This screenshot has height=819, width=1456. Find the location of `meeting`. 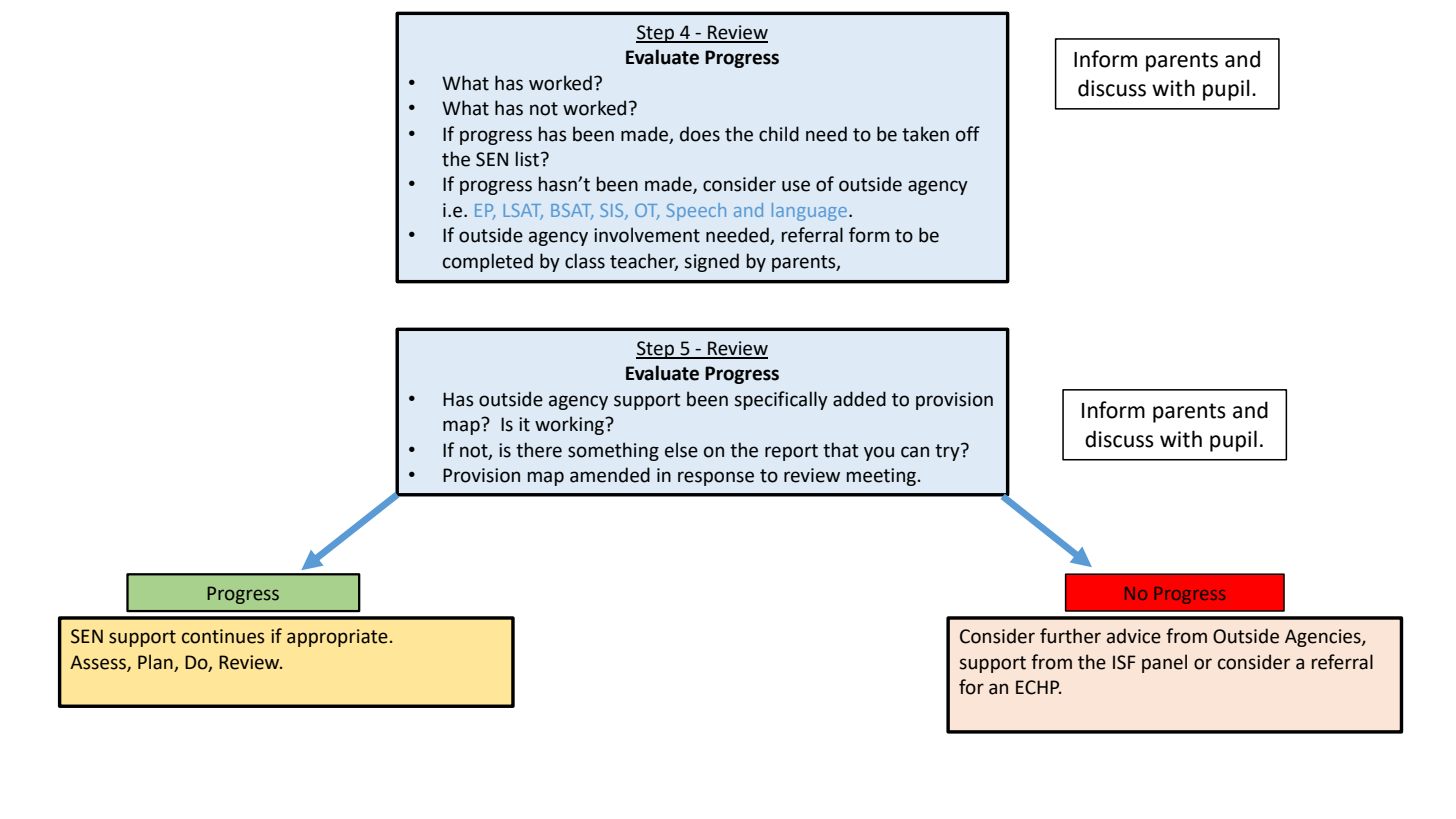

meeting is located at coordinates (881, 477).
